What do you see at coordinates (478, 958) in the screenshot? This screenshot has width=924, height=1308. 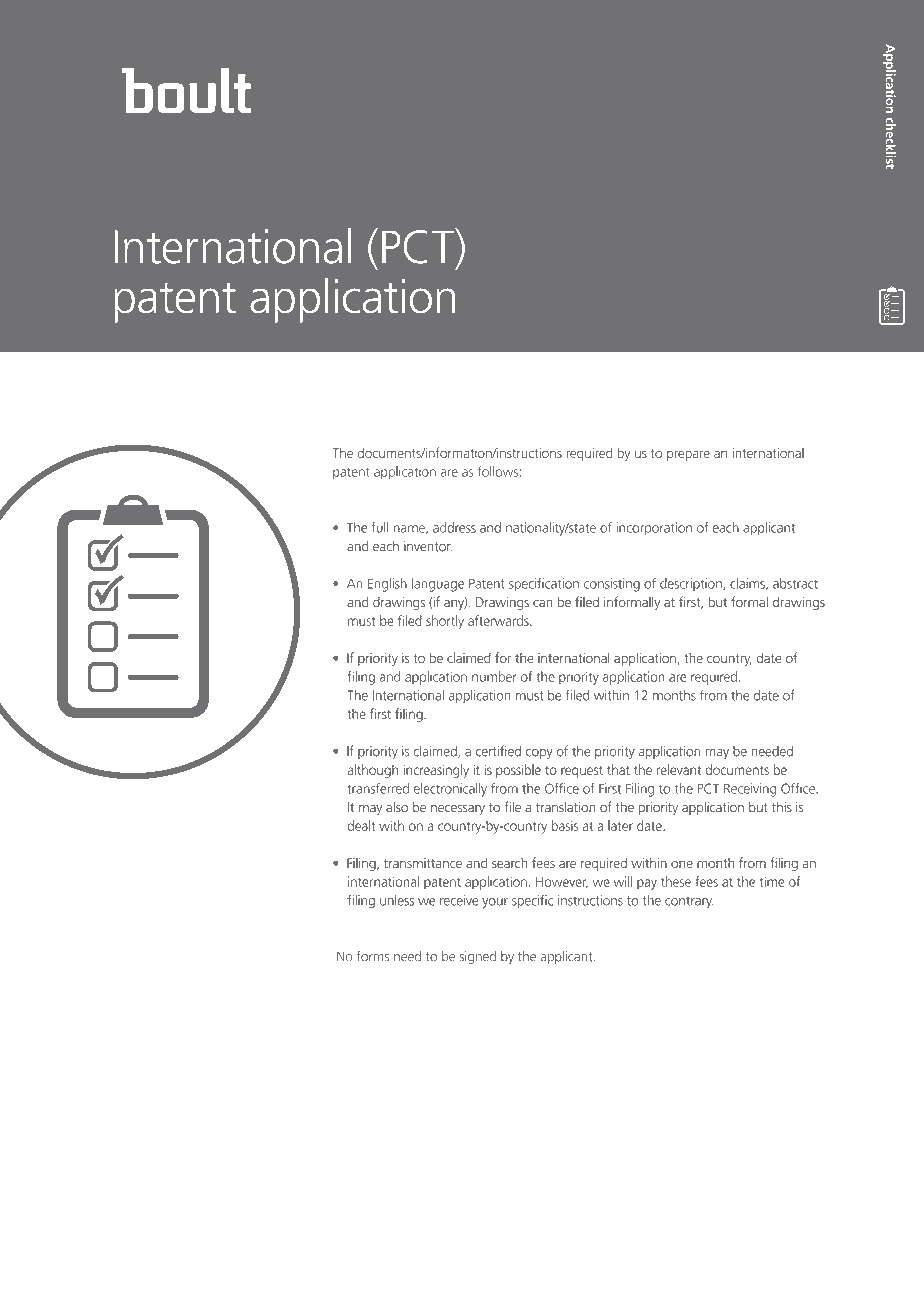 I see `signed` at bounding box center [478, 958].
